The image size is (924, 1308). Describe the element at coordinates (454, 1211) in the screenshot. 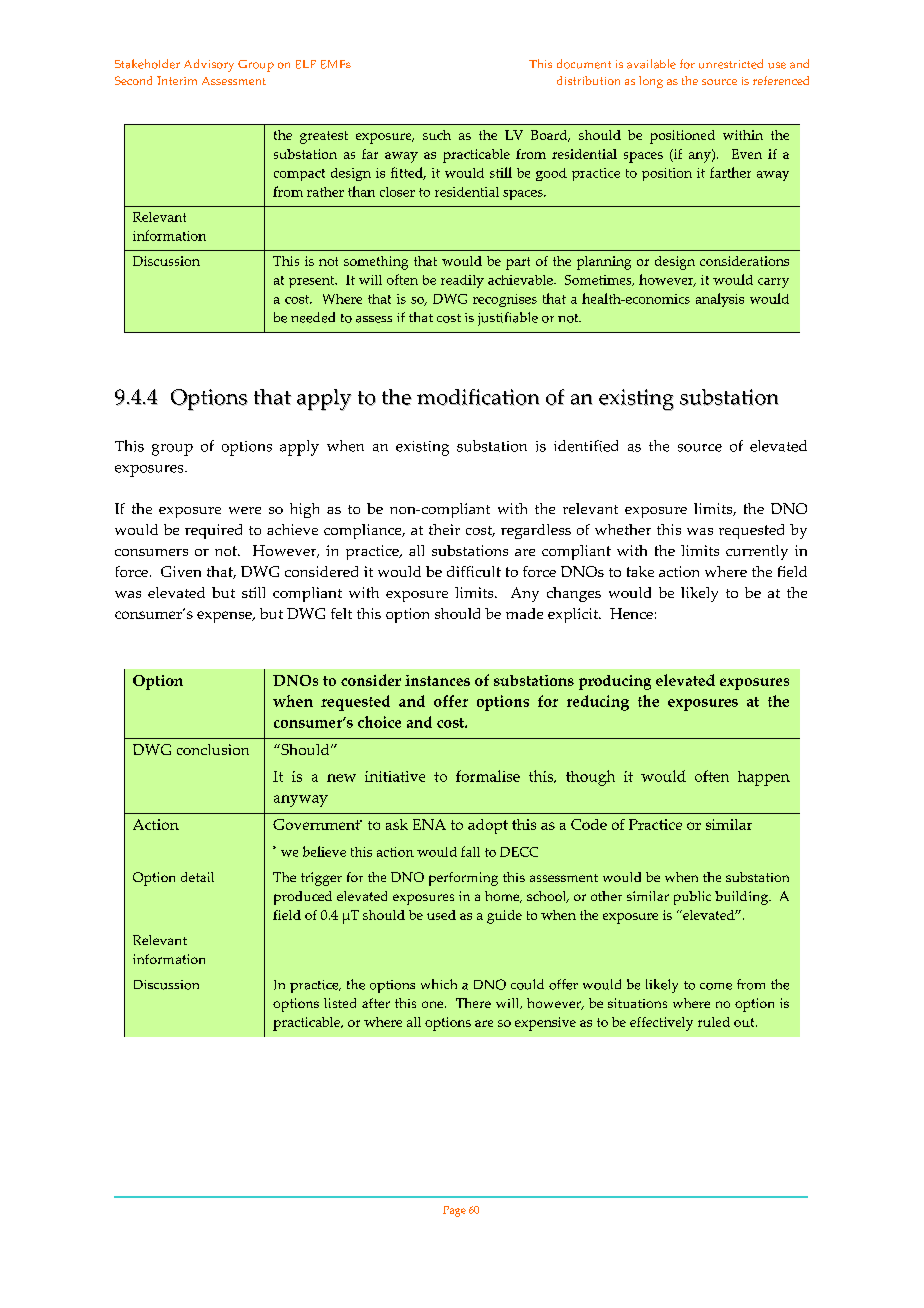

I see `Page` at that location.
